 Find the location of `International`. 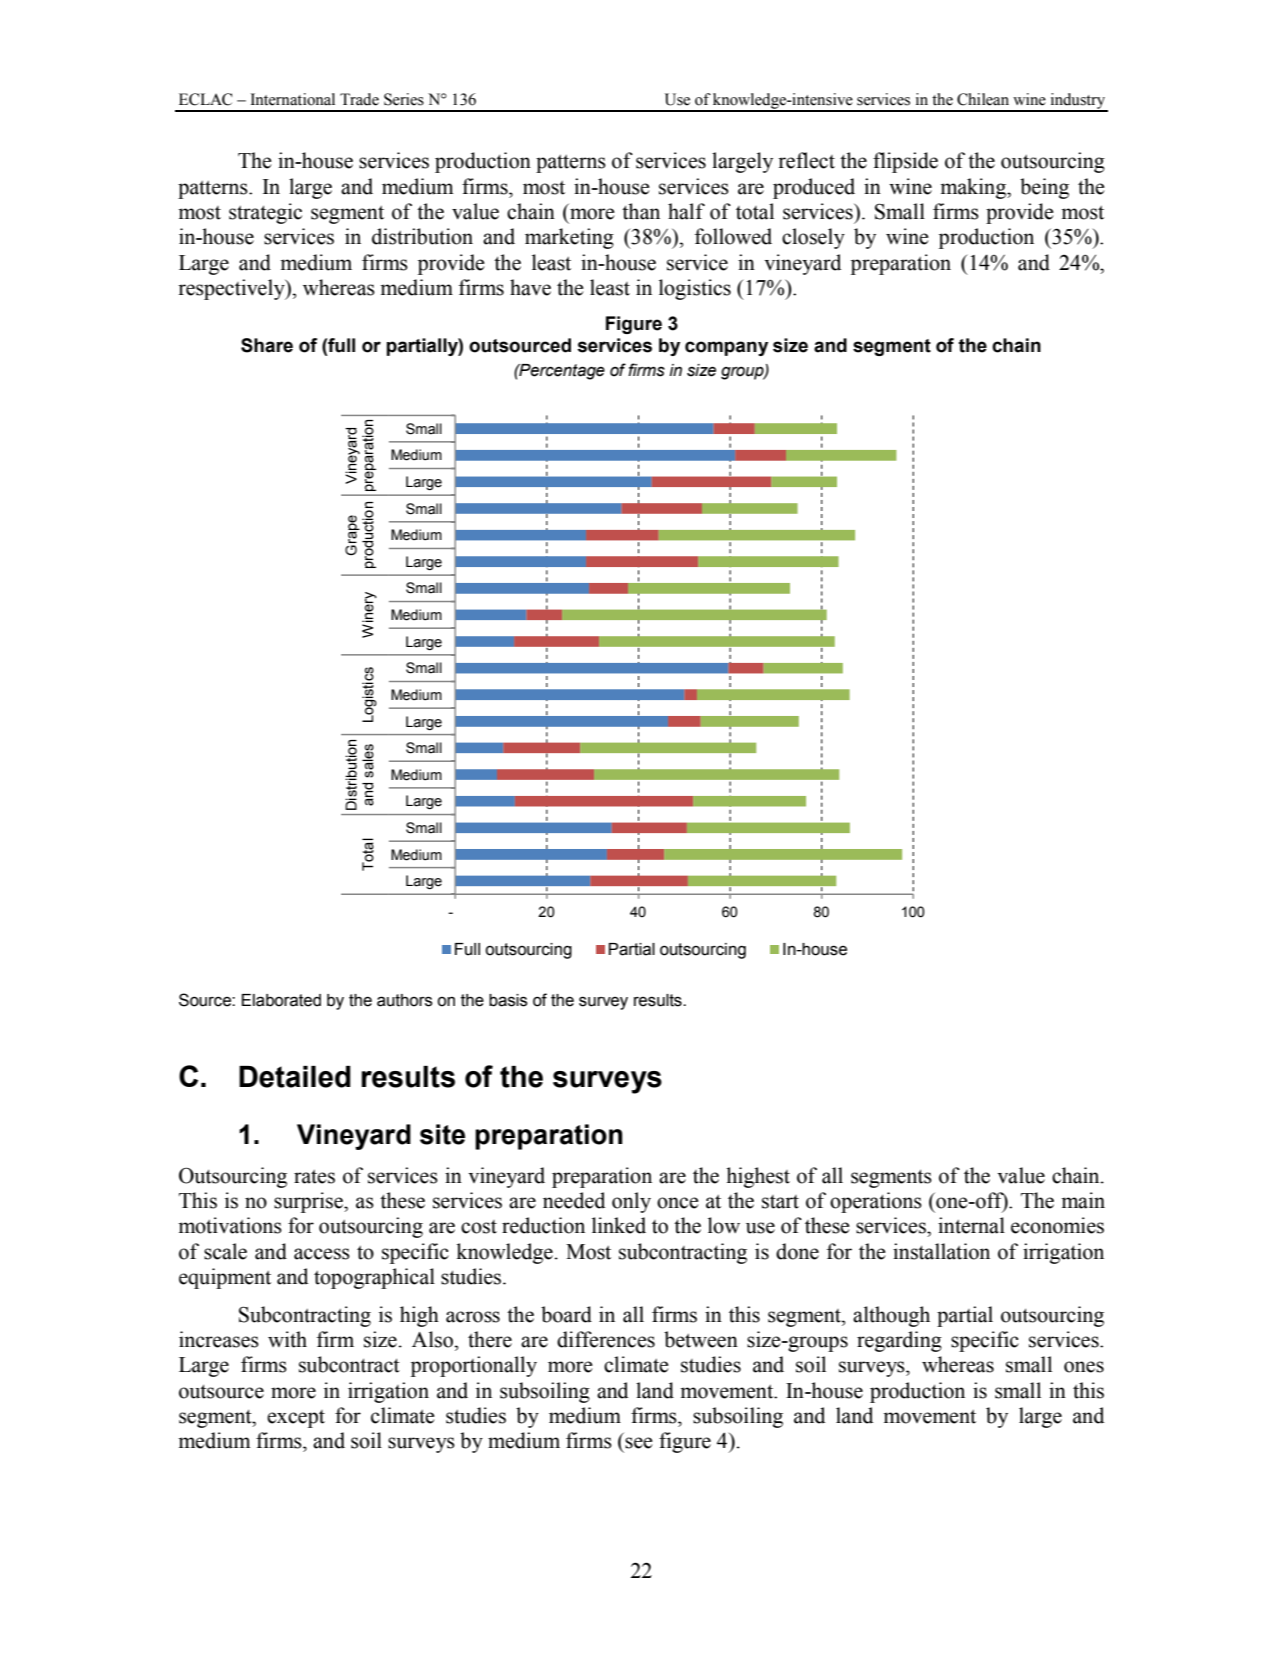

International is located at coordinates (293, 99).
